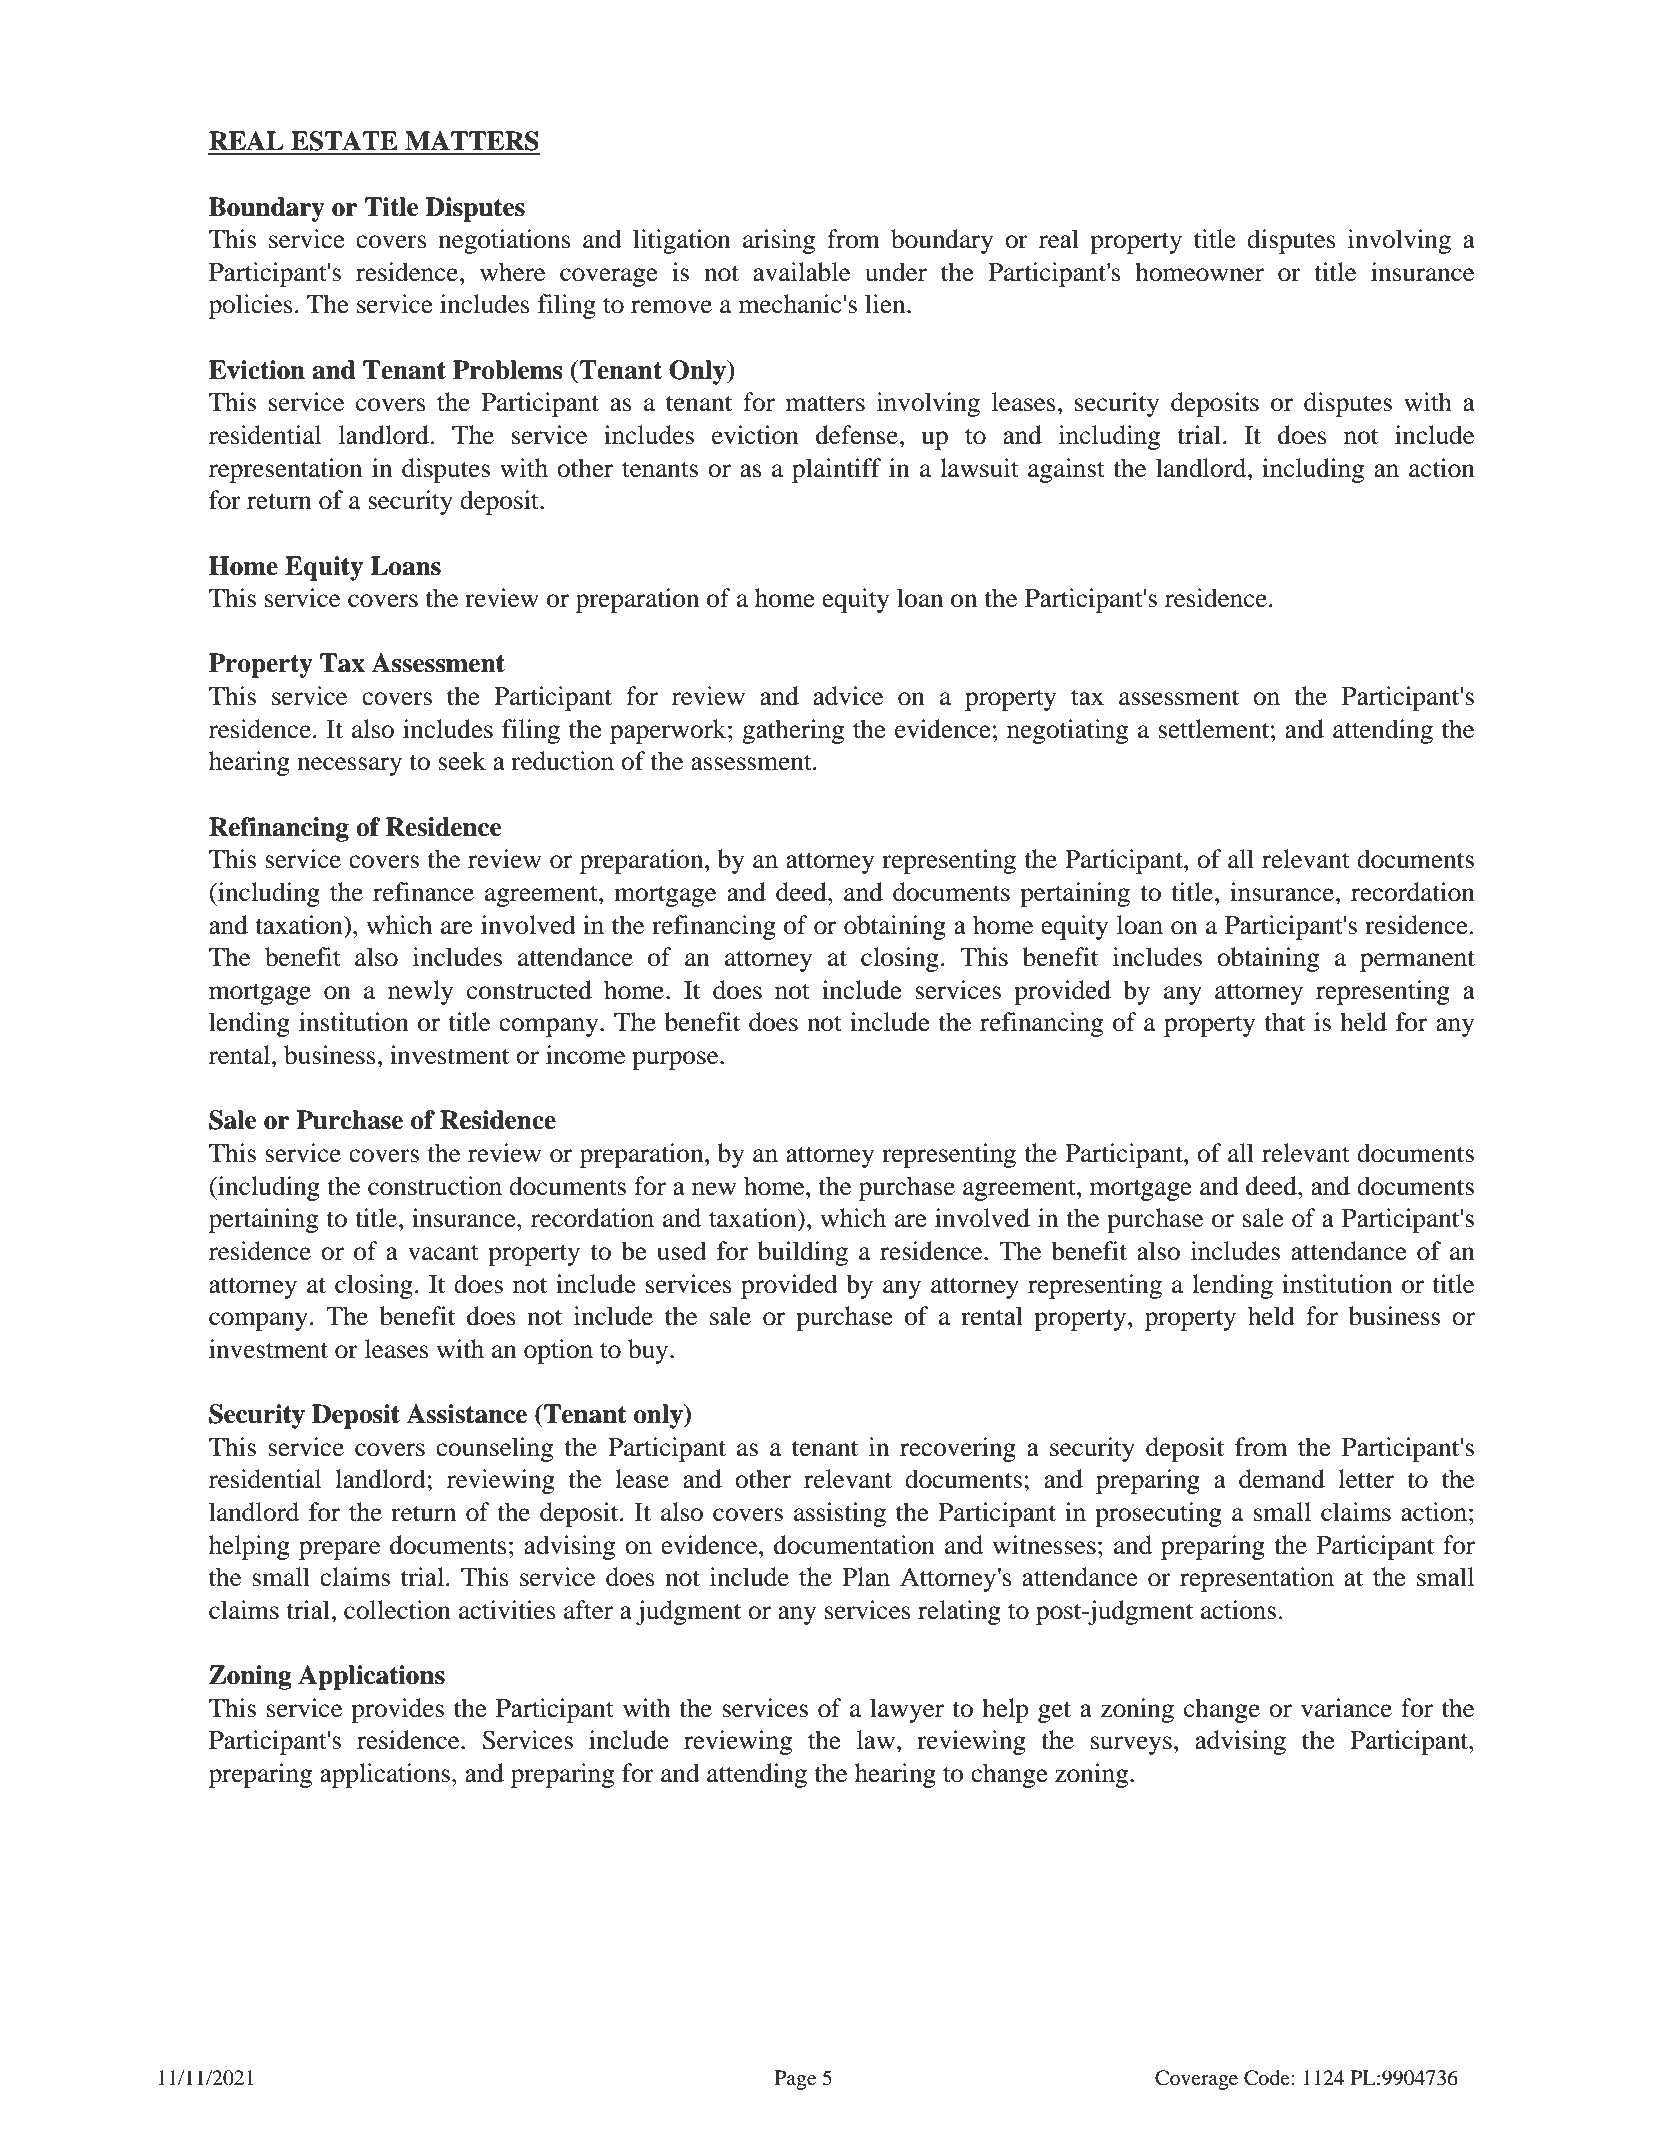 The image size is (1665, 2155). What do you see at coordinates (349, 766) in the screenshot?
I see `necessary` at bounding box center [349, 766].
